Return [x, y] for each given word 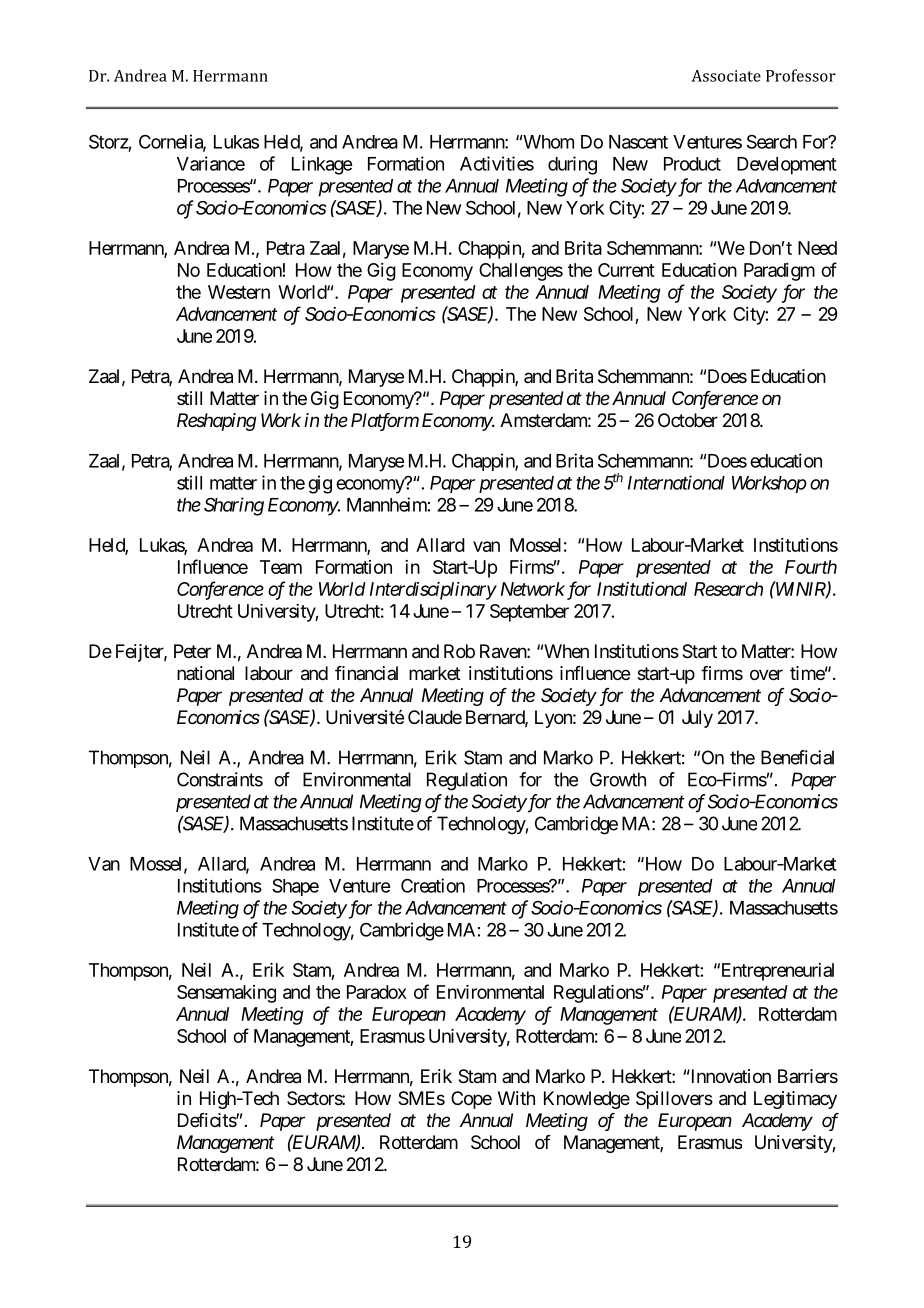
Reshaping [217, 422]
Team [281, 567]
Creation [433, 885]
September [529, 613]
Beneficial [797, 757]
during [572, 165]
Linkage [322, 165]
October [688, 420]
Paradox [377, 992]
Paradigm [779, 272]
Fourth [811, 567]
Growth [618, 779]
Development [787, 166]
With [516, 1098]
